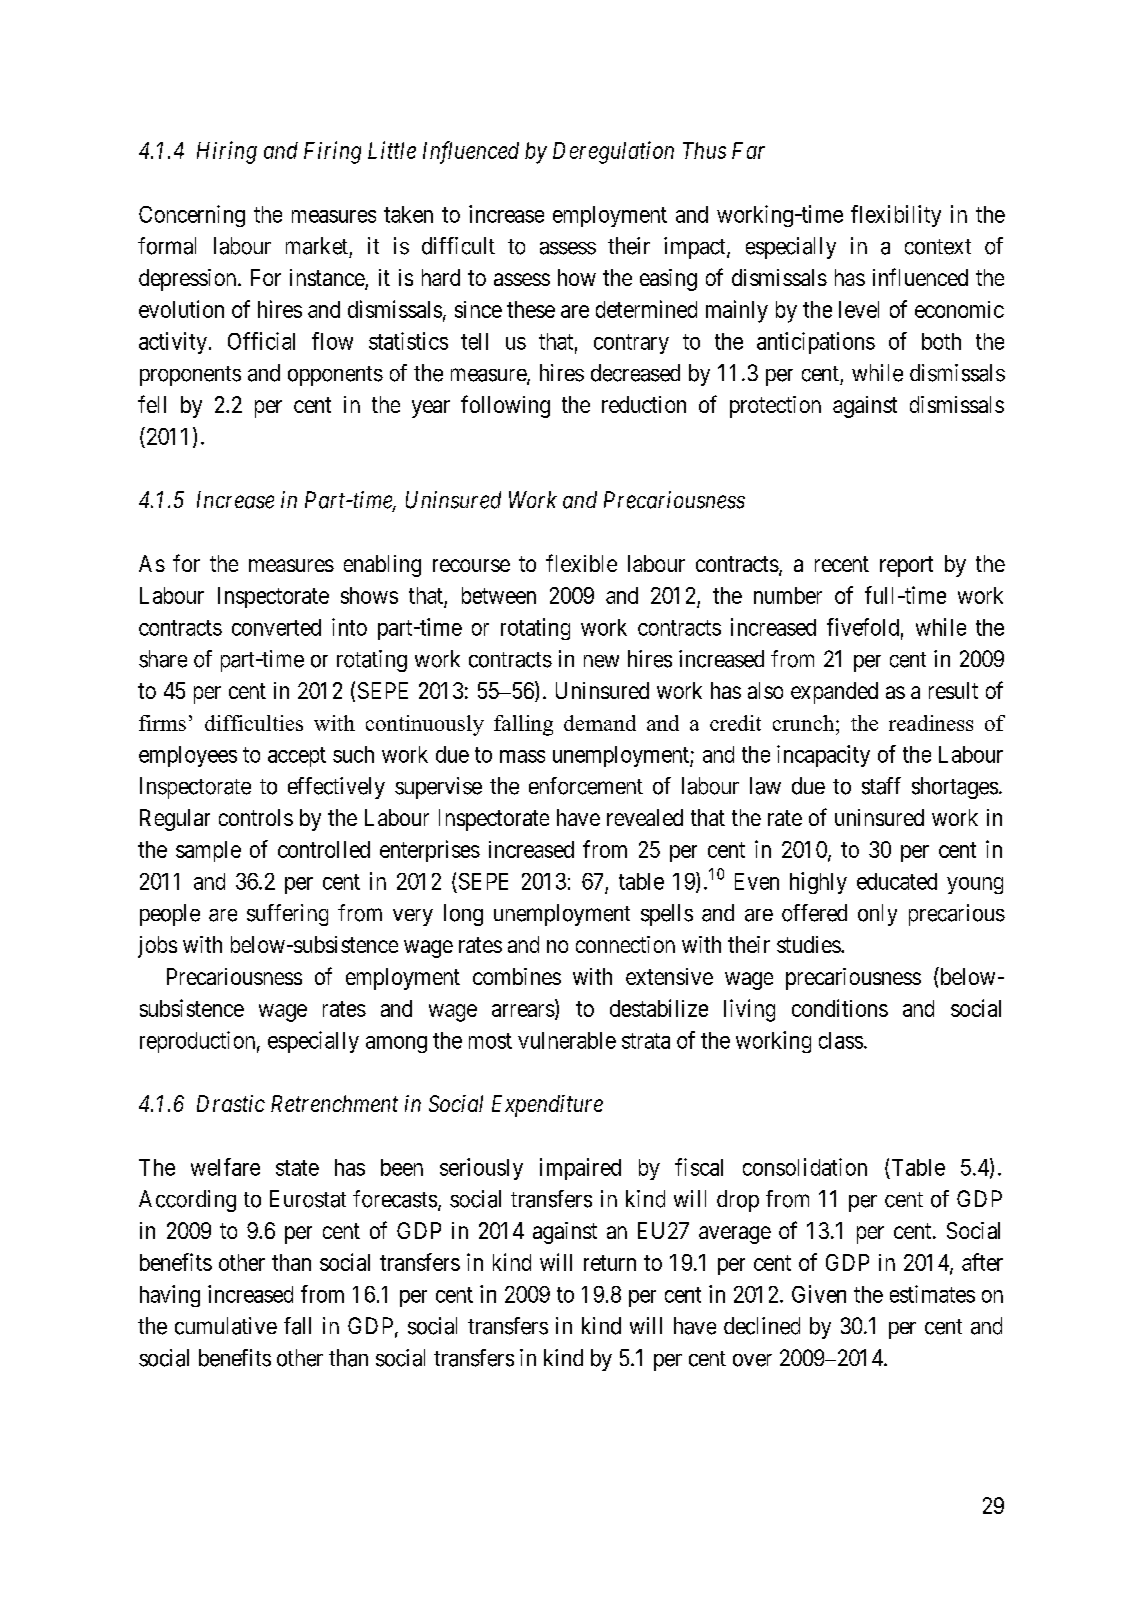  What do you see at coordinates (226, 1326) in the screenshot?
I see `cumulative` at bounding box center [226, 1326].
